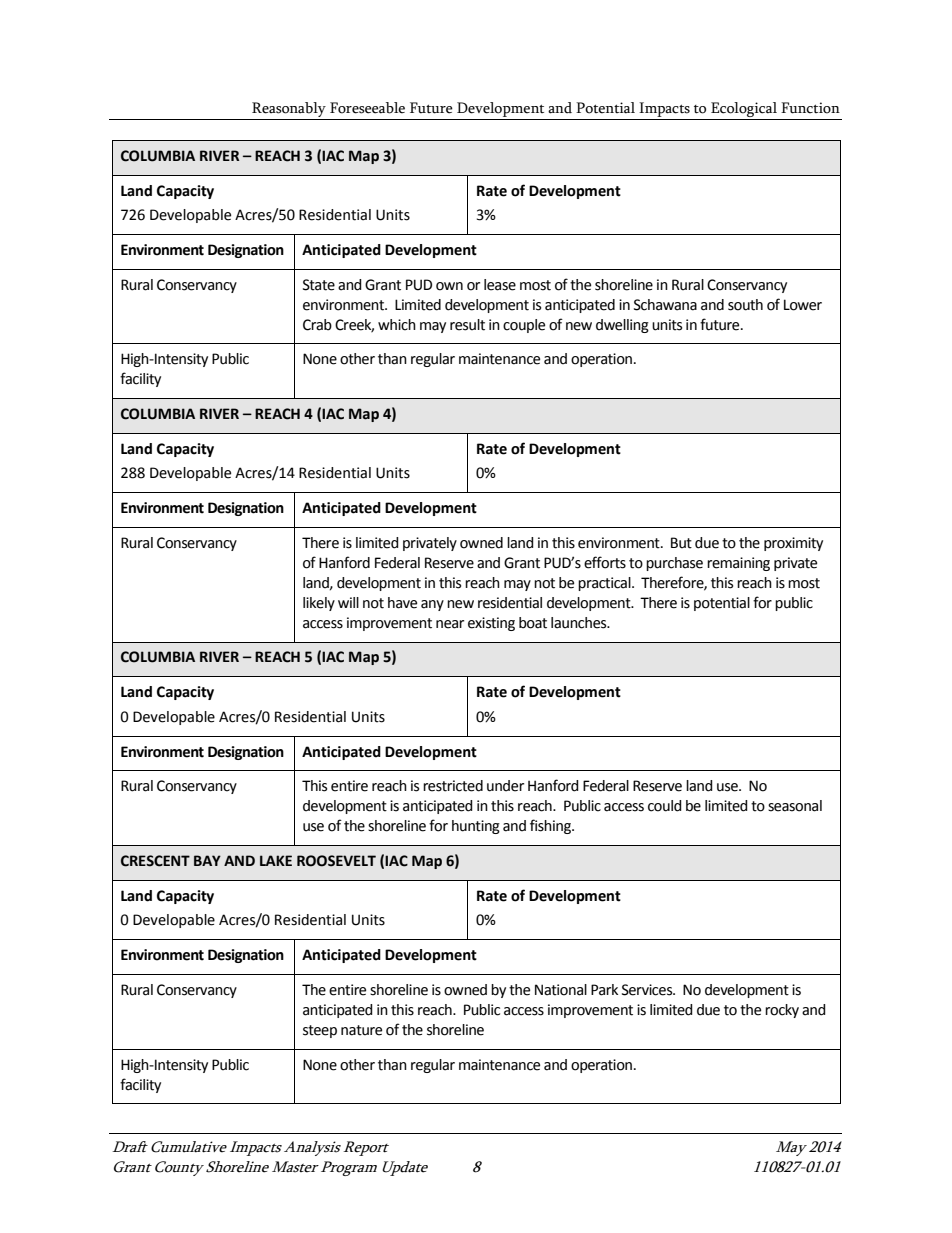 This document has height=1233, width=952. I want to click on steep, so click(320, 1031).
